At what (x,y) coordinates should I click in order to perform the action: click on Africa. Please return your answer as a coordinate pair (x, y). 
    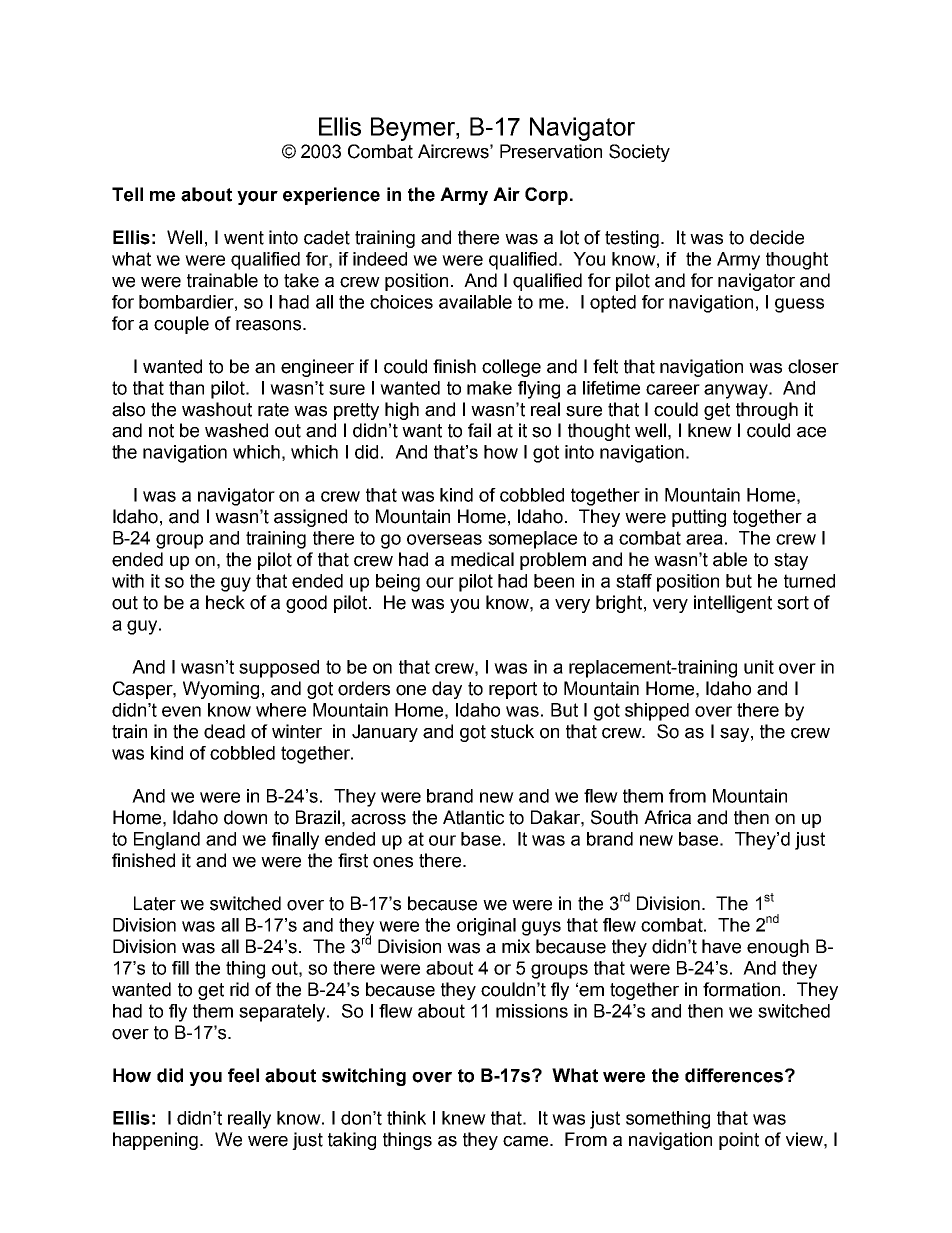
    Looking at the image, I should click on (667, 817).
